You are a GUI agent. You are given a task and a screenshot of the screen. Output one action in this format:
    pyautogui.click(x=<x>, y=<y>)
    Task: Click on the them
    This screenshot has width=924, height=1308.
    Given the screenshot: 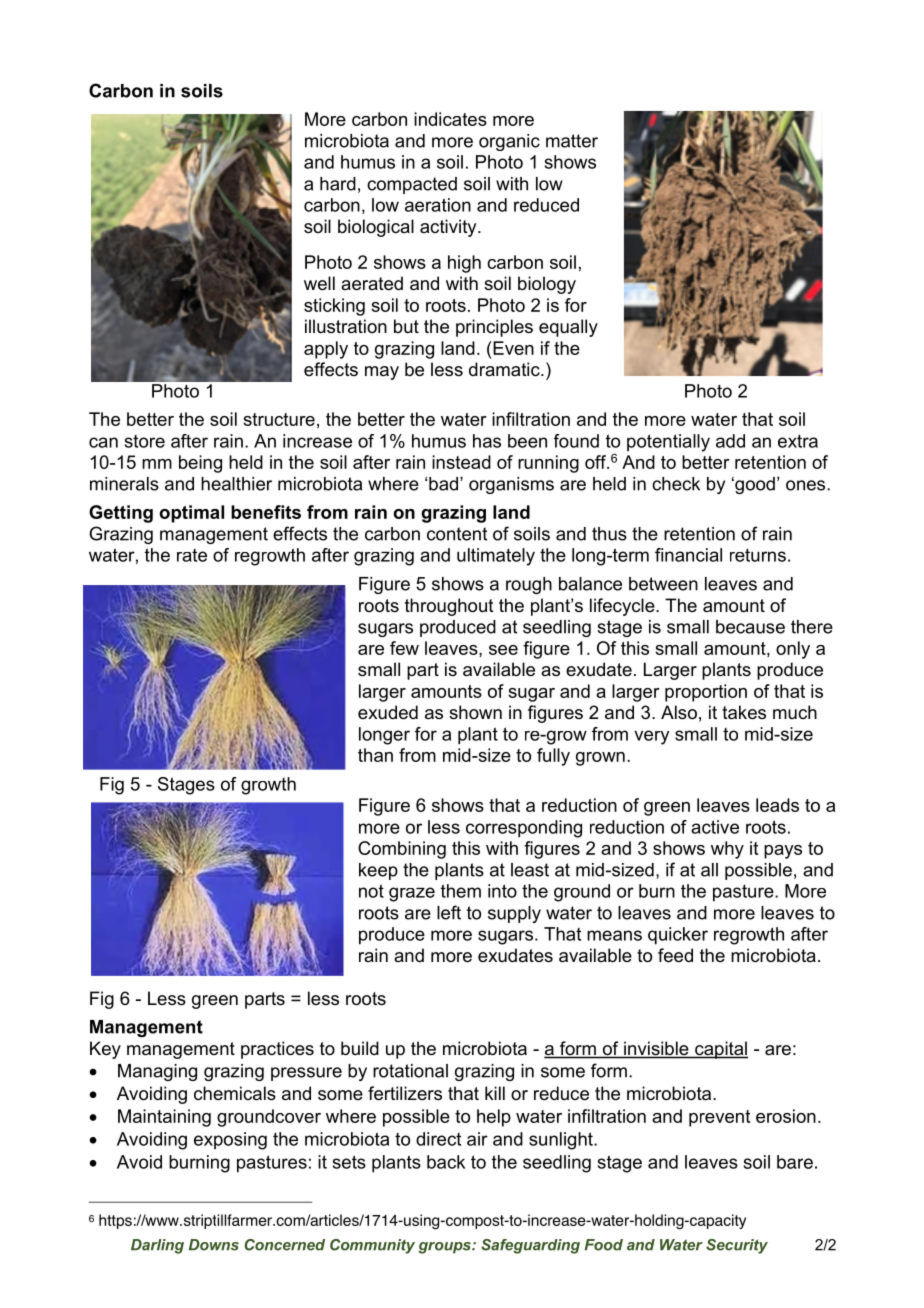 What is the action you would take?
    pyautogui.click(x=461, y=891)
